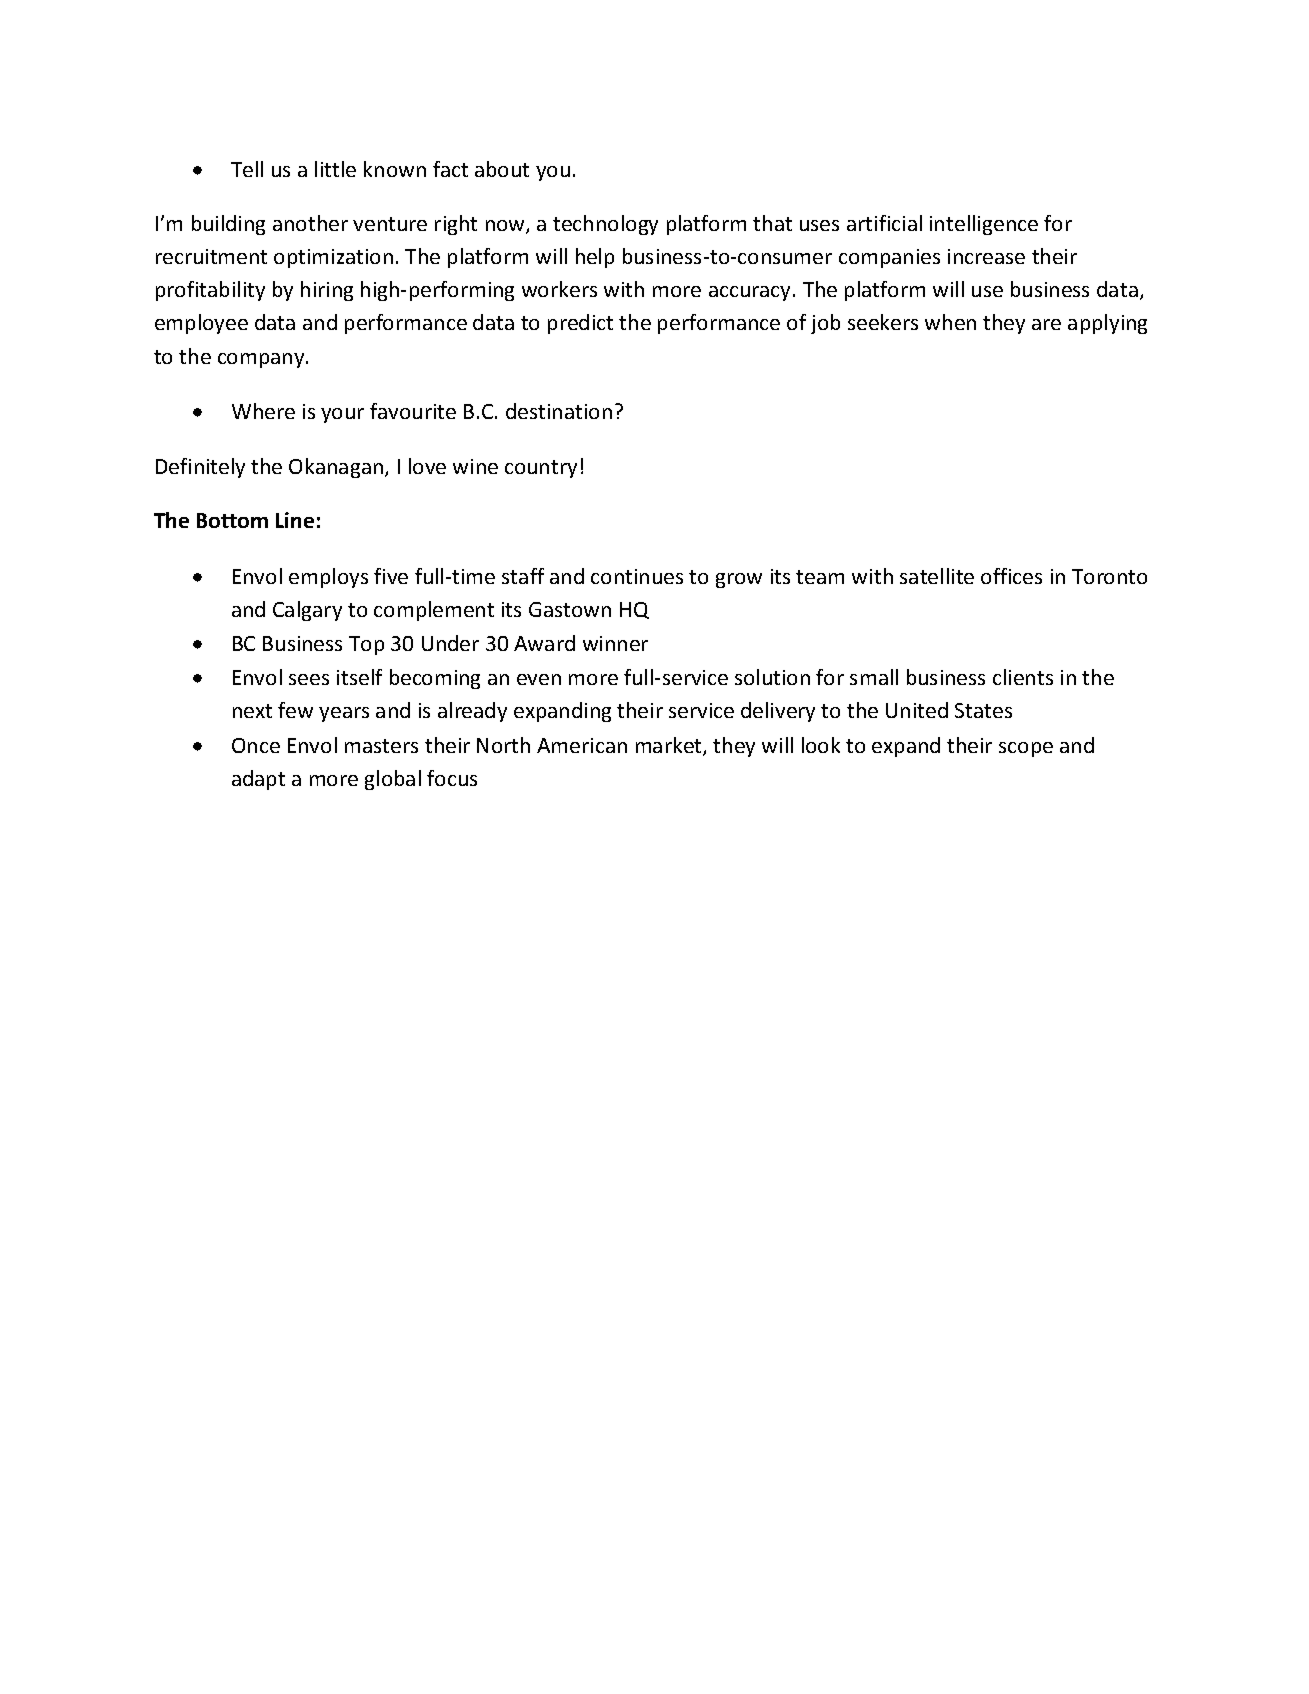  Describe the element at coordinates (342, 415) in the image. I see `your` at that location.
